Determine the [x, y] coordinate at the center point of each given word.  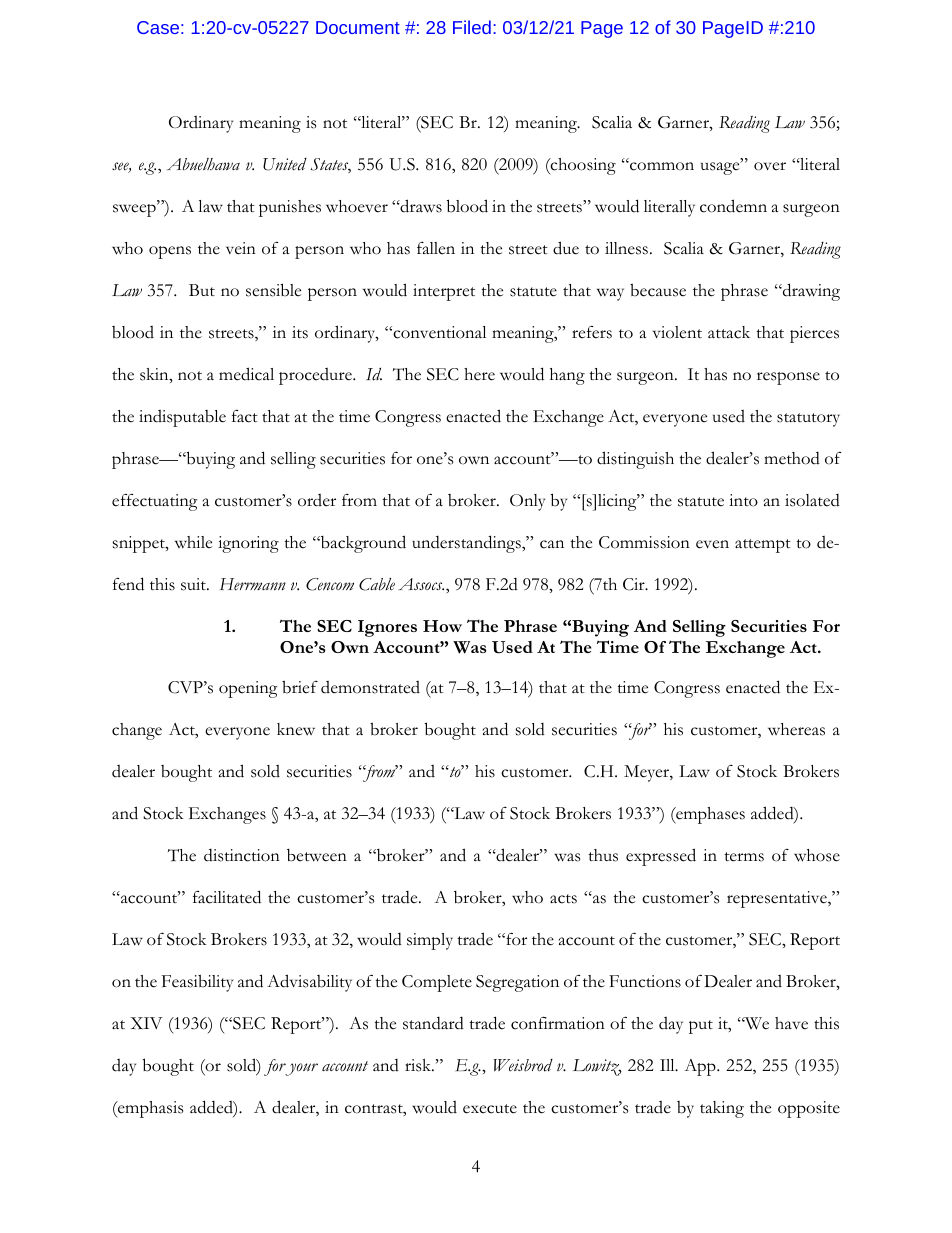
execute [490, 1109]
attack [729, 332]
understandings [467, 544]
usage [721, 168]
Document [358, 27]
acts [563, 899]
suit [194, 584]
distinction [242, 855]
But [202, 290]
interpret [444, 292]
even [712, 544]
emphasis [149, 1109]
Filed [472, 27]
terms [744, 857]
